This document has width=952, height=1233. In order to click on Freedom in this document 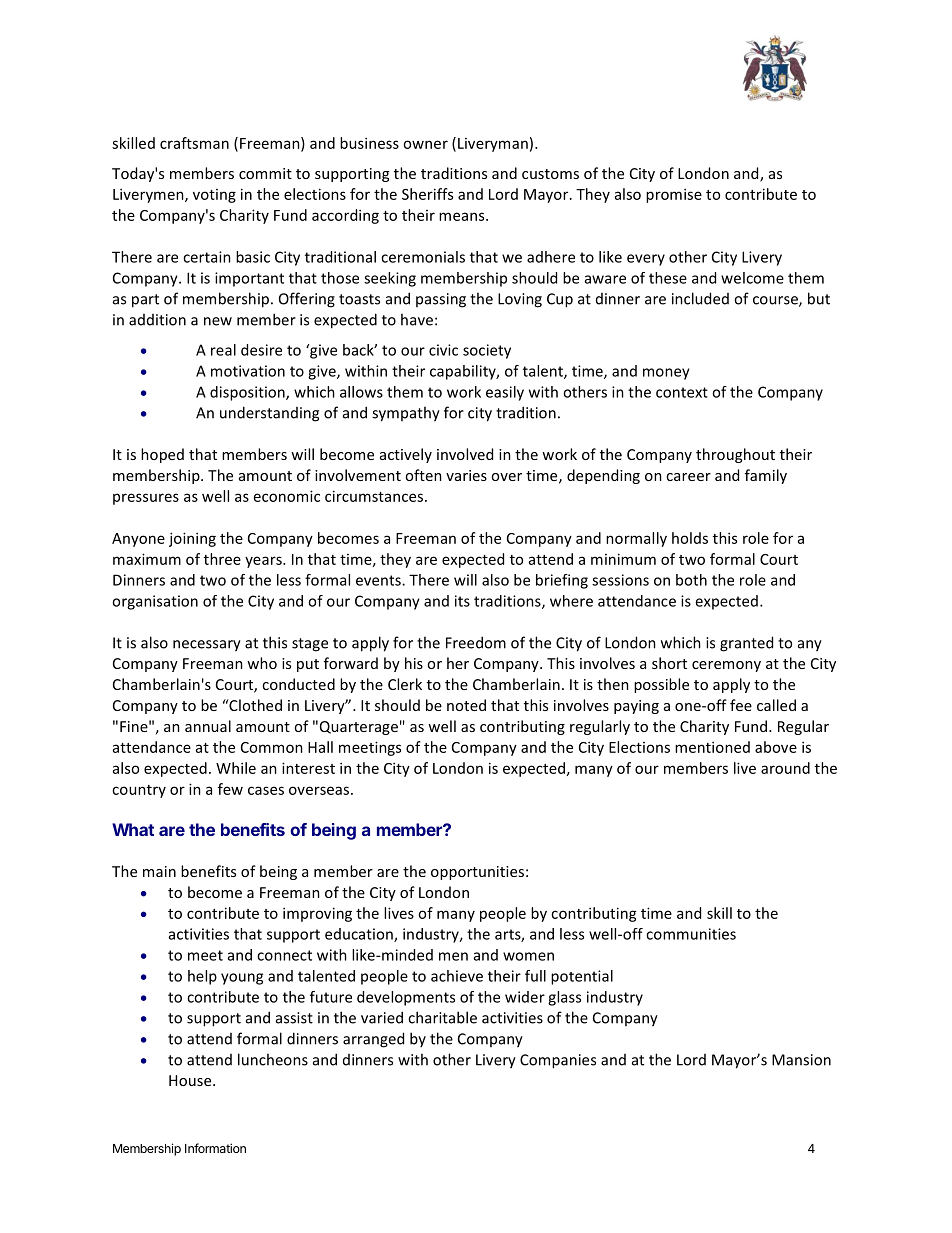, I will do `click(476, 642)`.
